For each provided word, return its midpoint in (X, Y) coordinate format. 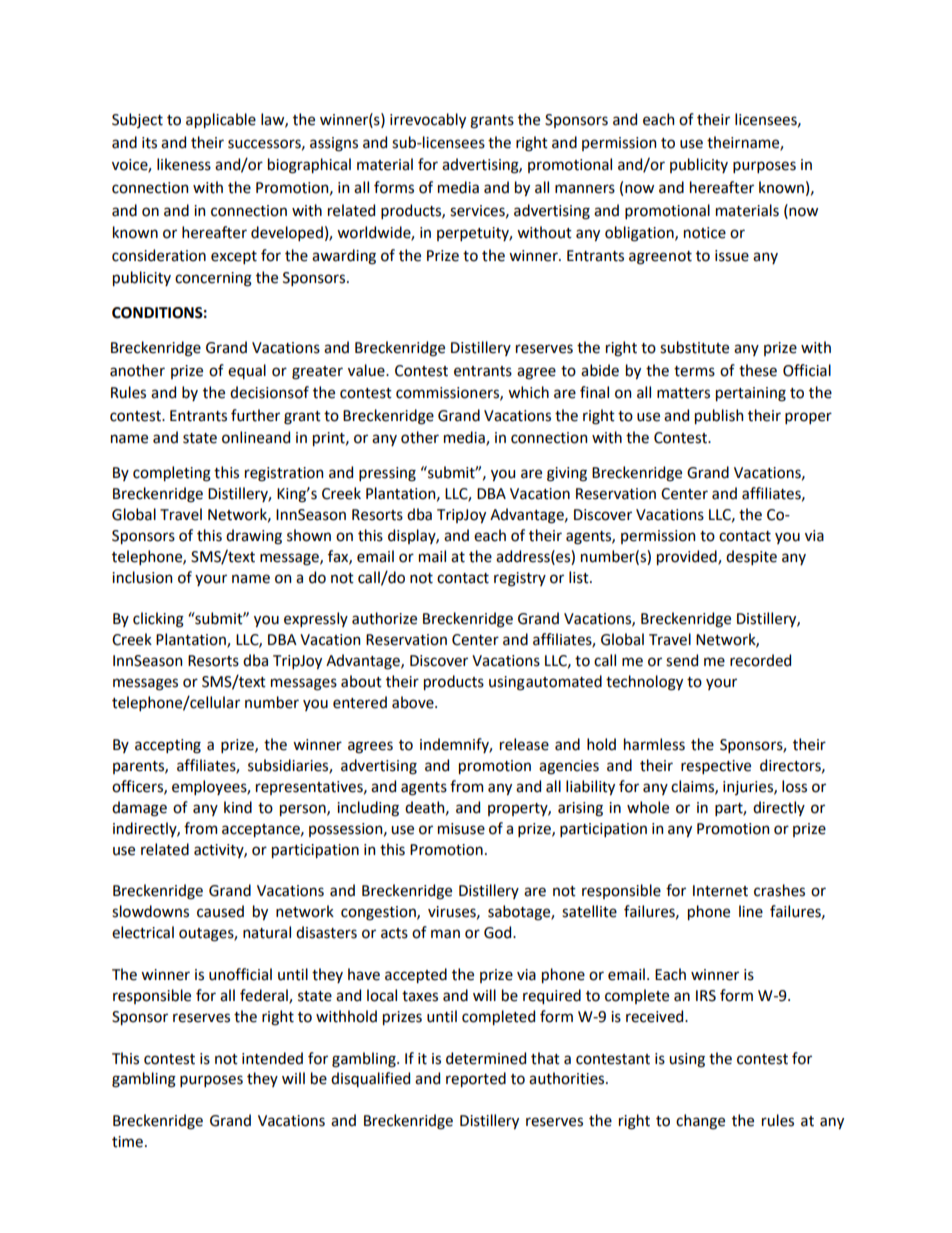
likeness (184, 164)
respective (716, 767)
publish (719, 416)
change (700, 1122)
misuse (461, 829)
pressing (387, 474)
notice (705, 233)
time (127, 1142)
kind (238, 807)
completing (172, 474)
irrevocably (428, 120)
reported (476, 1079)
